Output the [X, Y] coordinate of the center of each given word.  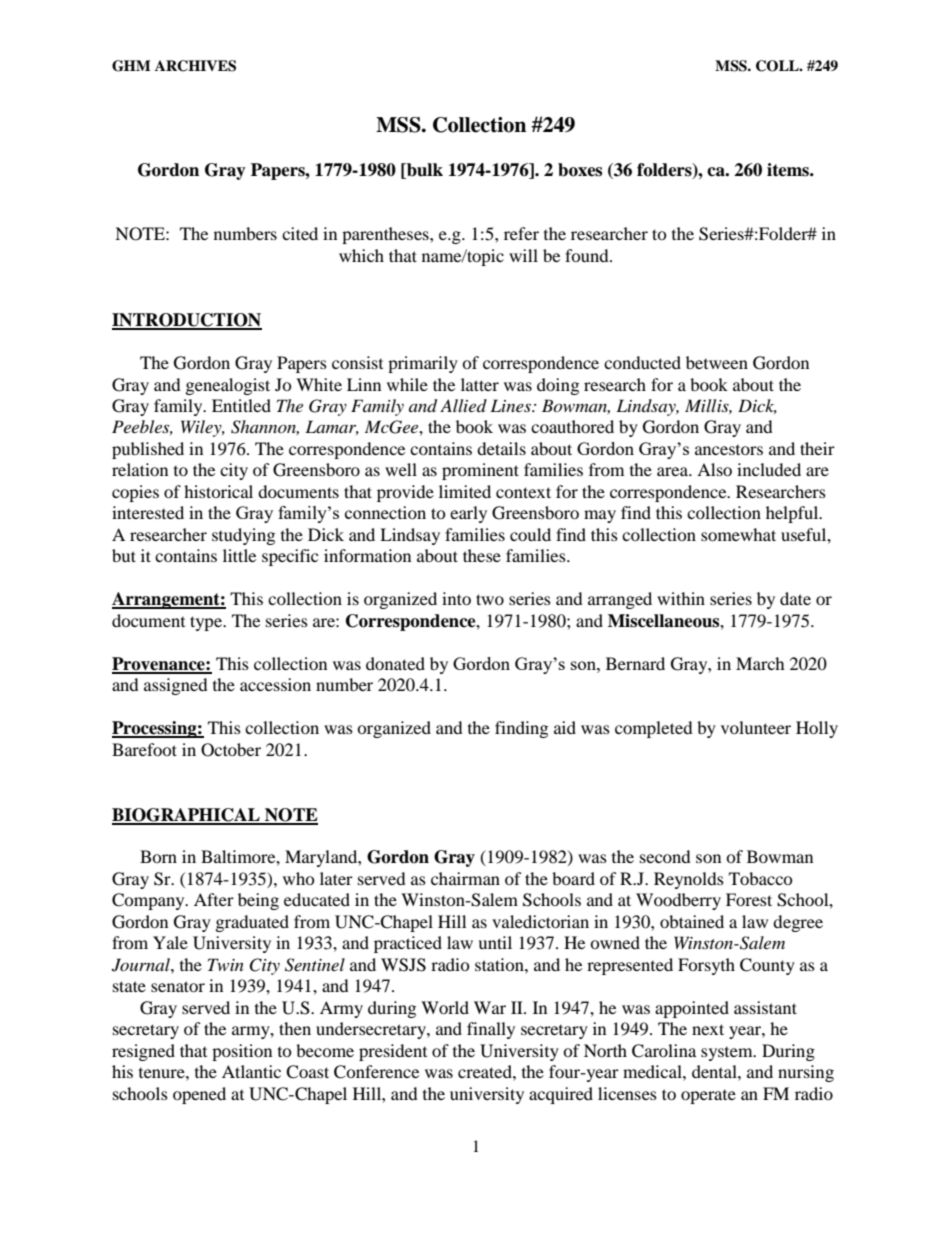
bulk [424, 171]
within [681, 598]
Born [158, 856]
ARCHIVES [195, 66]
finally [491, 1030]
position [242, 1052]
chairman [465, 878]
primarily [423, 364]
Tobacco [761, 878]
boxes [580, 170]
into [456, 598]
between [717, 362]
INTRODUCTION [187, 321]
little [239, 555]
